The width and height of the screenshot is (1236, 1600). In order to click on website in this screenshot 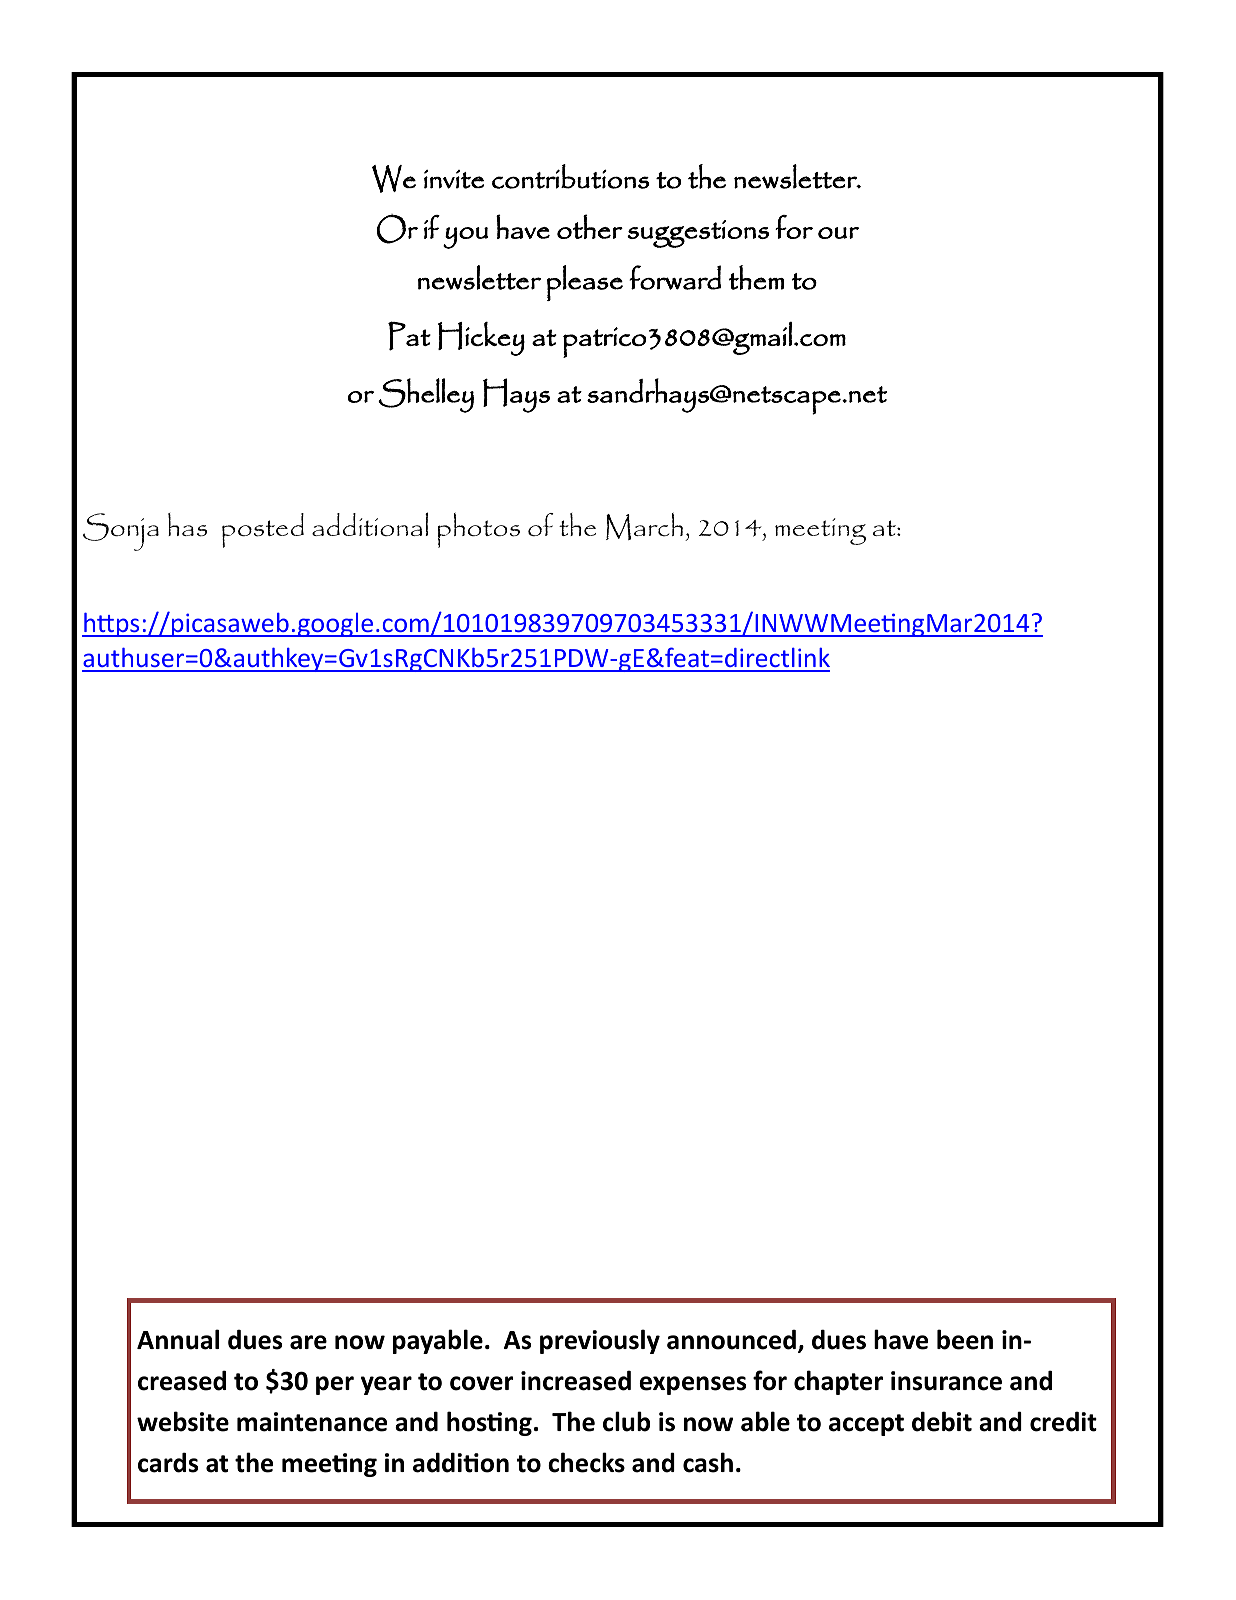, I will do `click(183, 1421)`.
